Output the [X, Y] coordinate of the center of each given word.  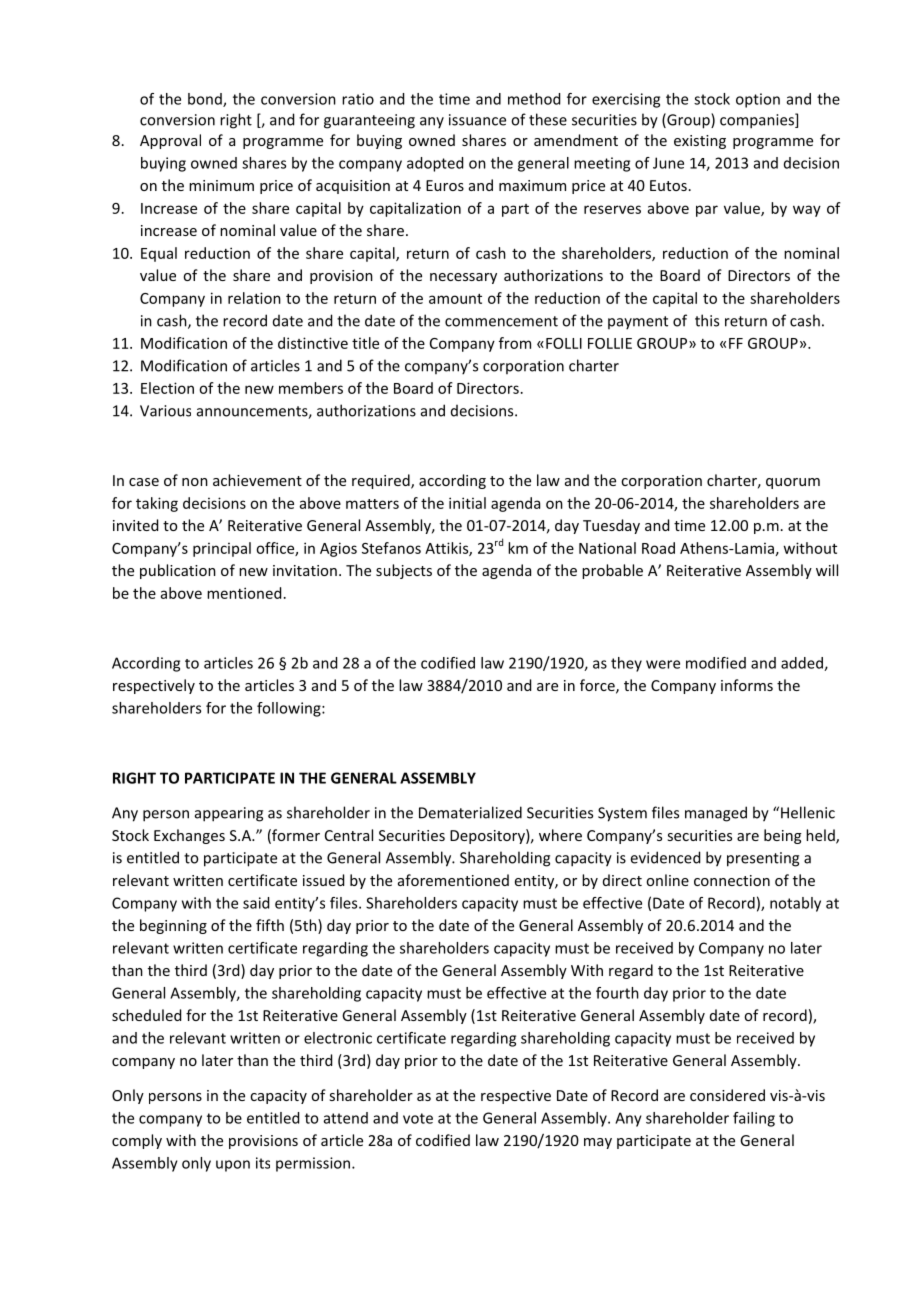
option [758, 100]
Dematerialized [470, 812]
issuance [477, 120]
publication [178, 571]
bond [206, 100]
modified [716, 663]
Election [167, 388]
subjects [404, 571]
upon [233, 1166]
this [707, 320]
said [256, 903]
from [515, 343]
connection [732, 880]
